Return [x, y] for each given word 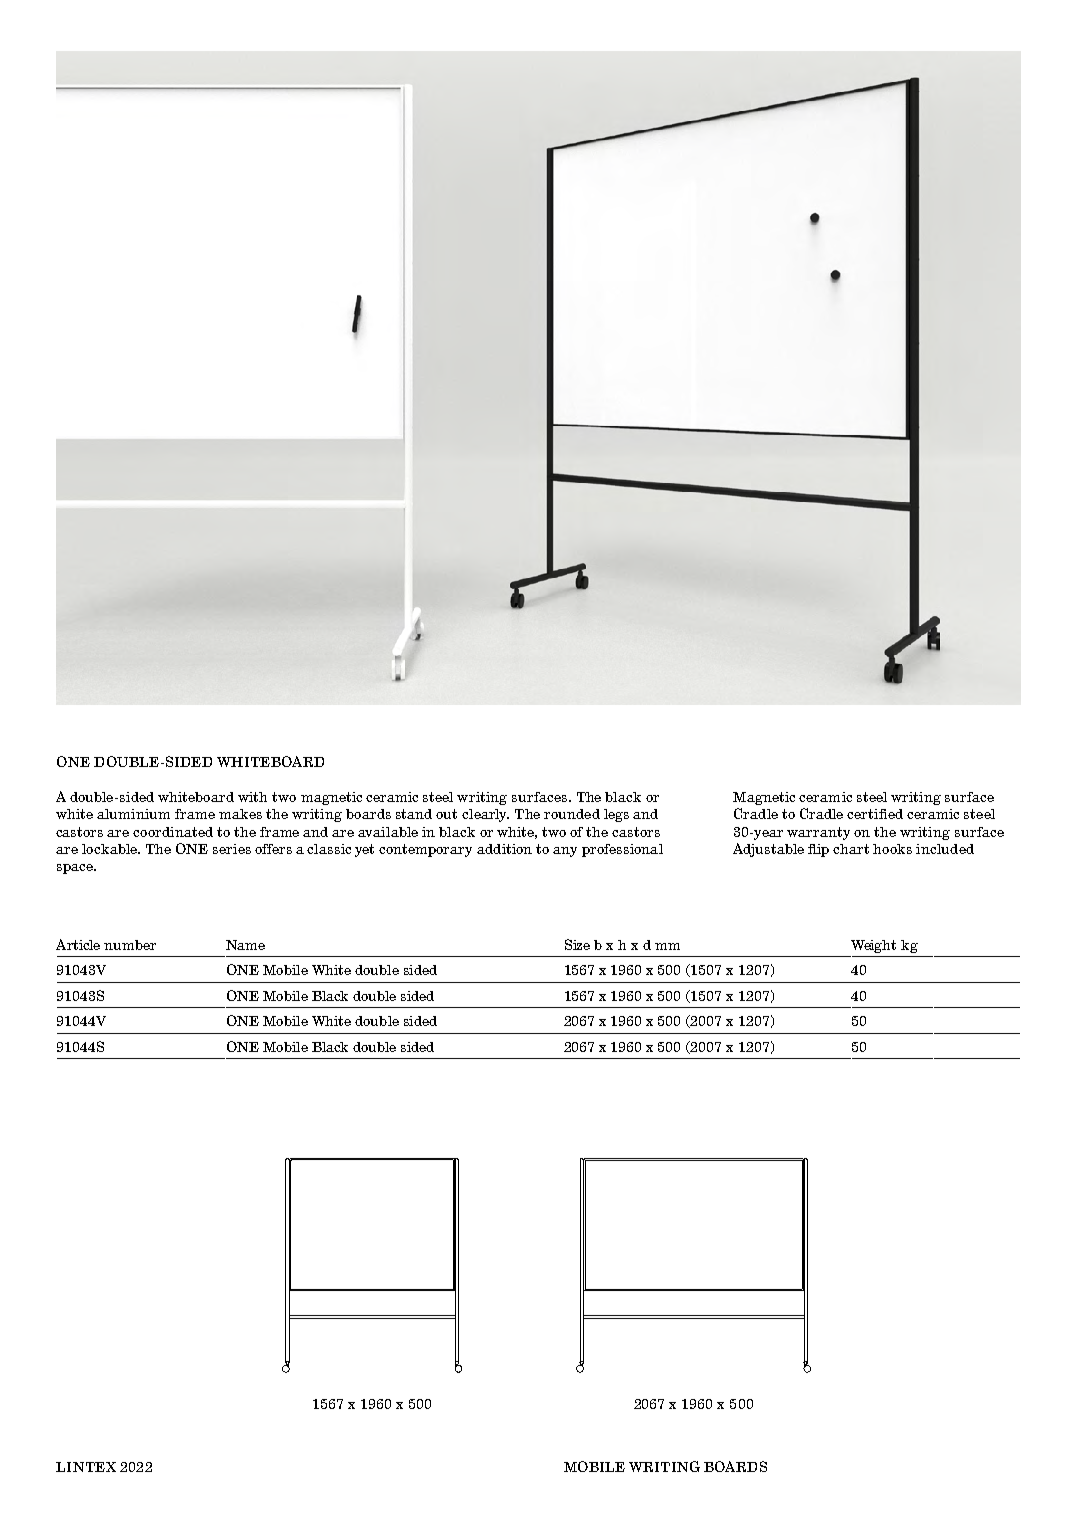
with [252, 797]
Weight [873, 946]
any [565, 852]
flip [818, 850]
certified [875, 814]
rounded [572, 814]
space [76, 869]
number [130, 945]
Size [577, 944]
